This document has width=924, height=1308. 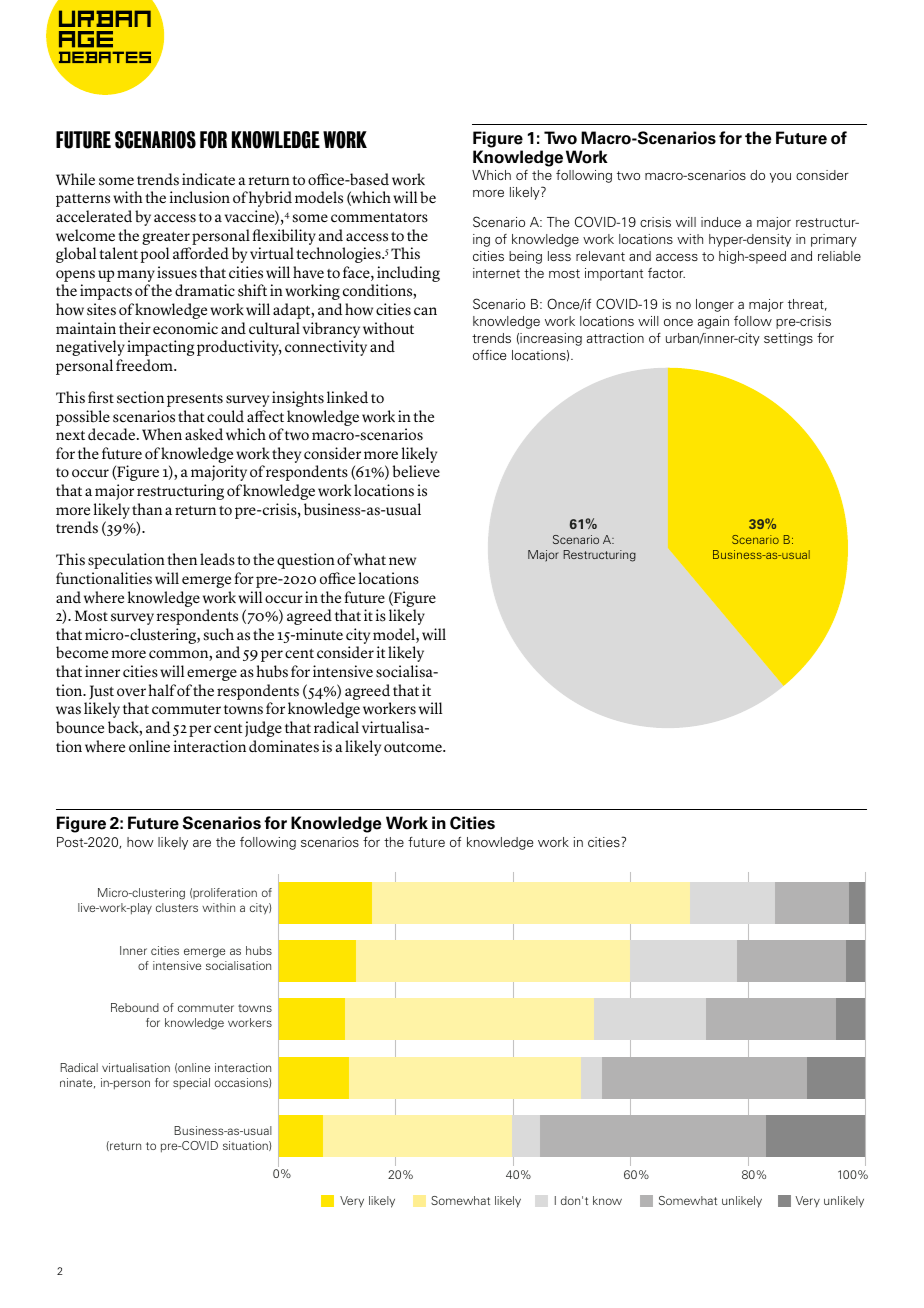 I want to click on special, so click(x=191, y=1084).
